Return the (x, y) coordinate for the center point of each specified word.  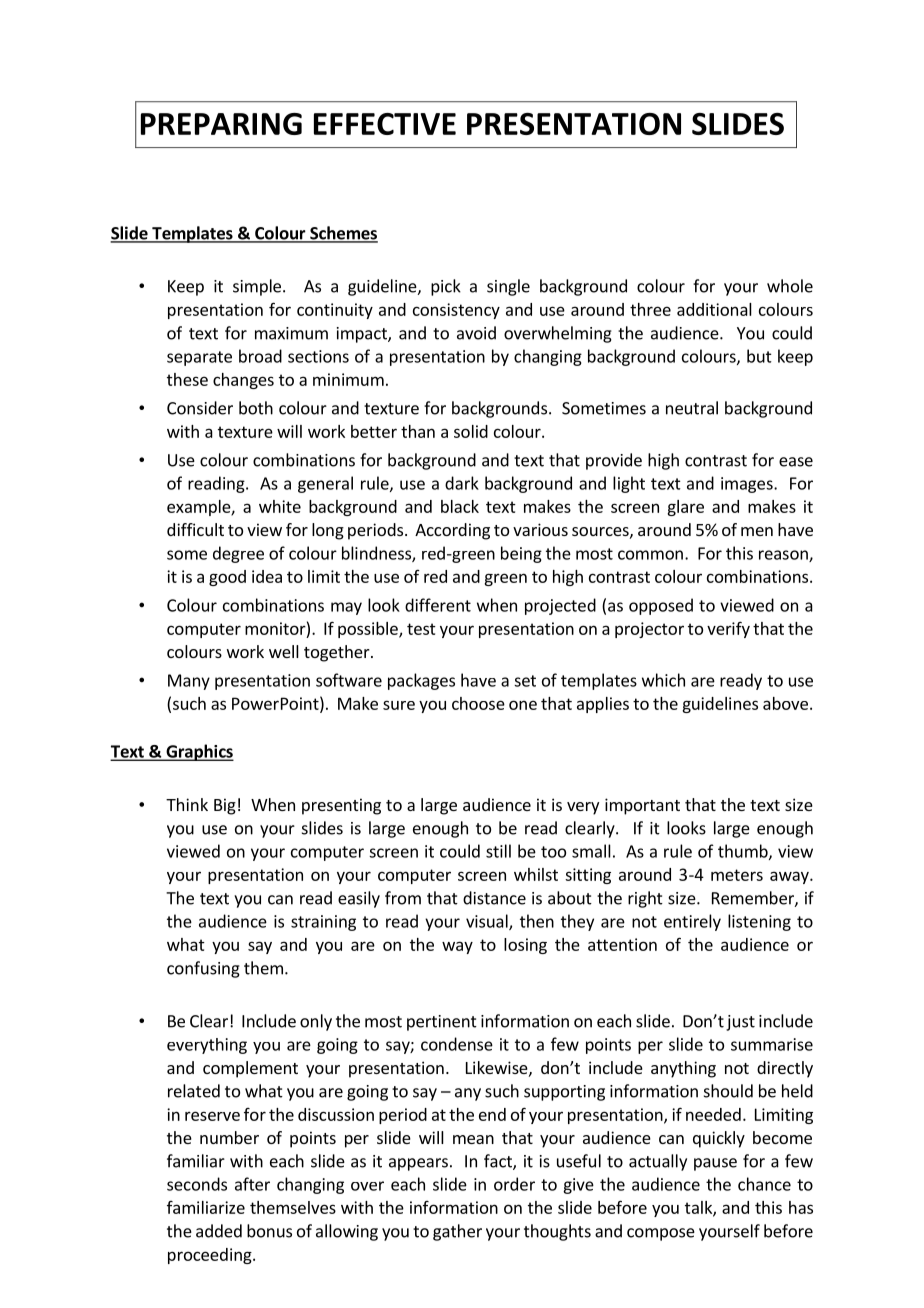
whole (790, 286)
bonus (269, 1231)
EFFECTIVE (385, 124)
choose (478, 703)
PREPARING (221, 124)
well (284, 651)
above (785, 703)
